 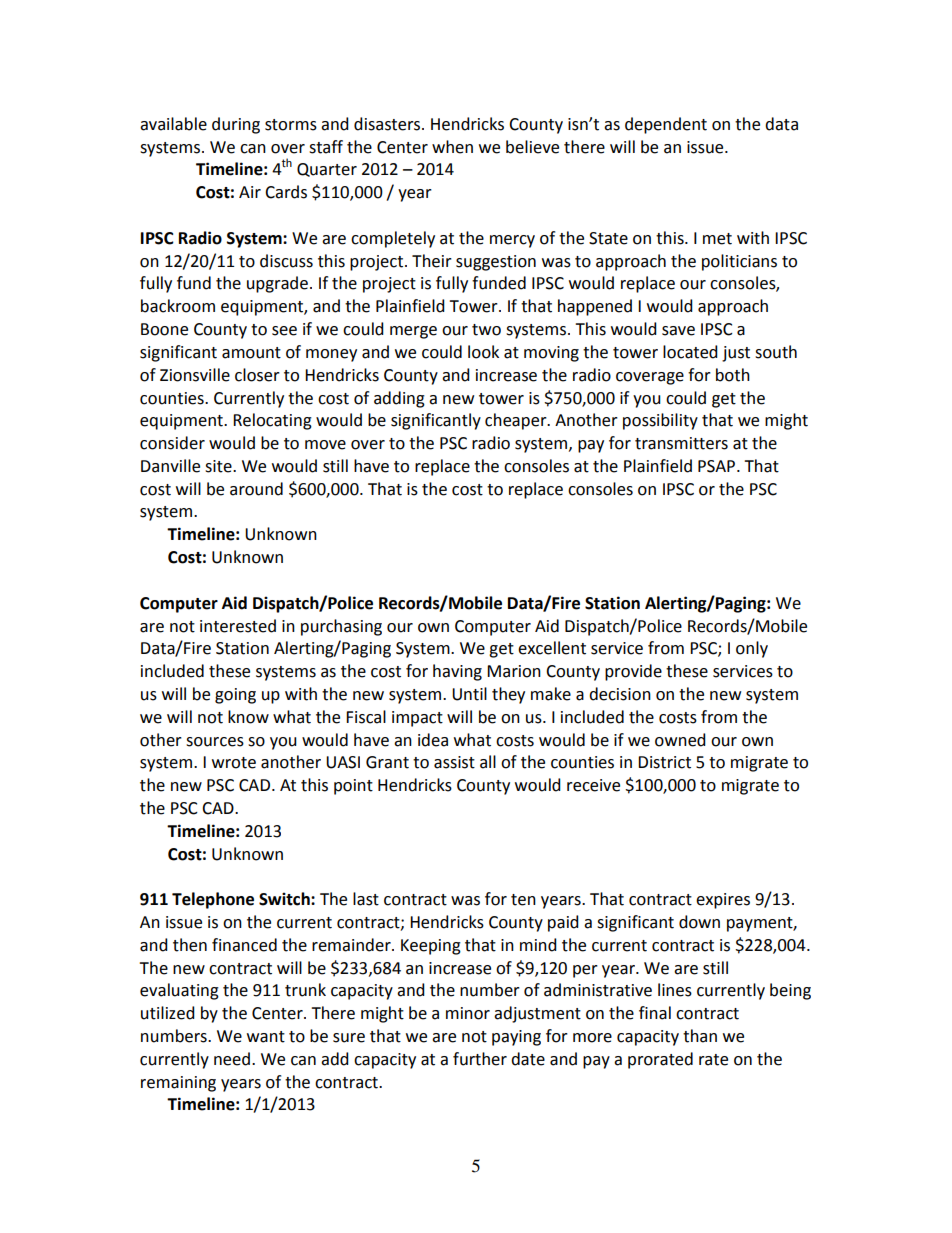 I want to click on when, so click(x=452, y=147).
